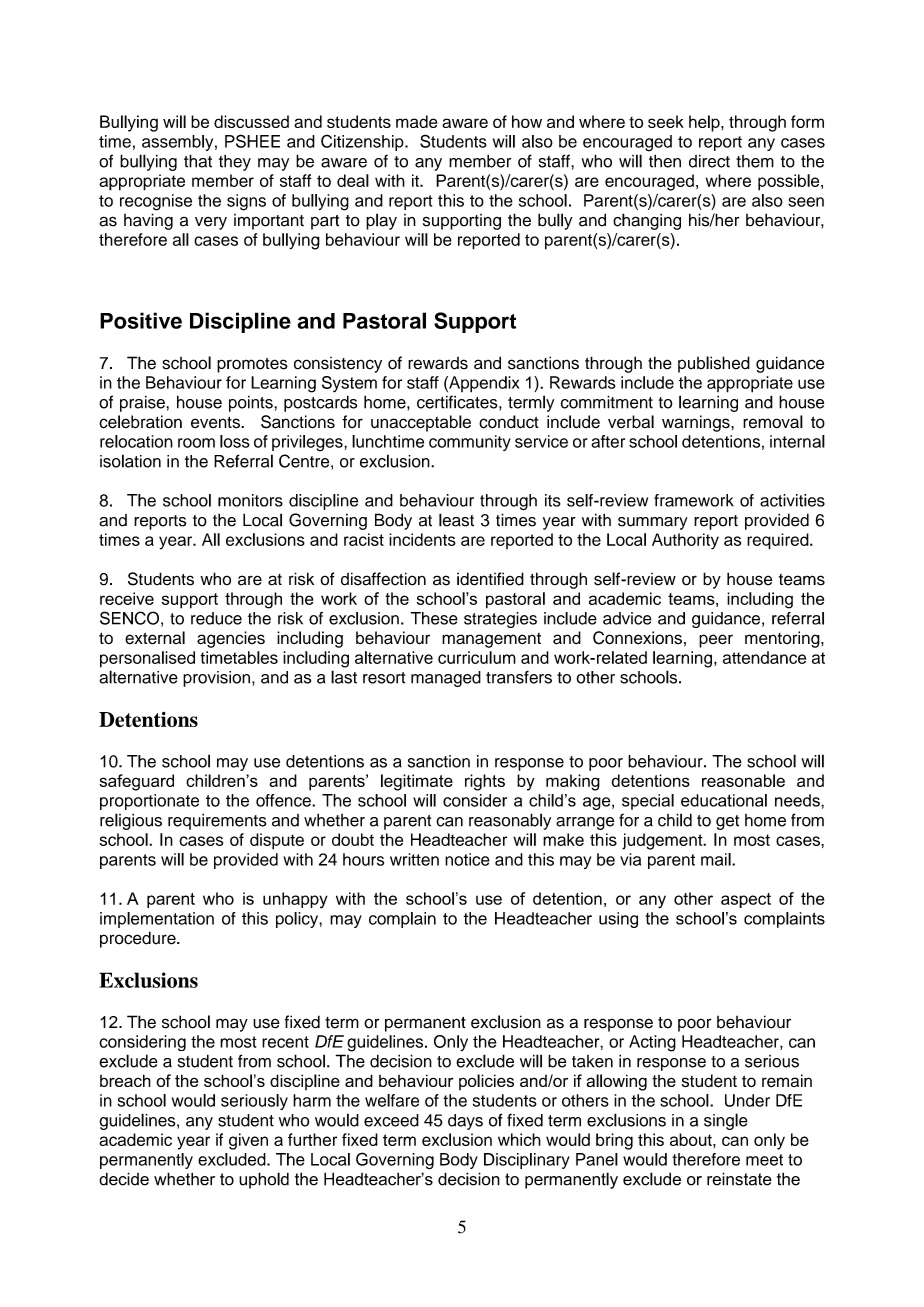 The height and width of the screenshot is (1307, 924). What do you see at coordinates (198, 161) in the screenshot?
I see `that` at bounding box center [198, 161].
